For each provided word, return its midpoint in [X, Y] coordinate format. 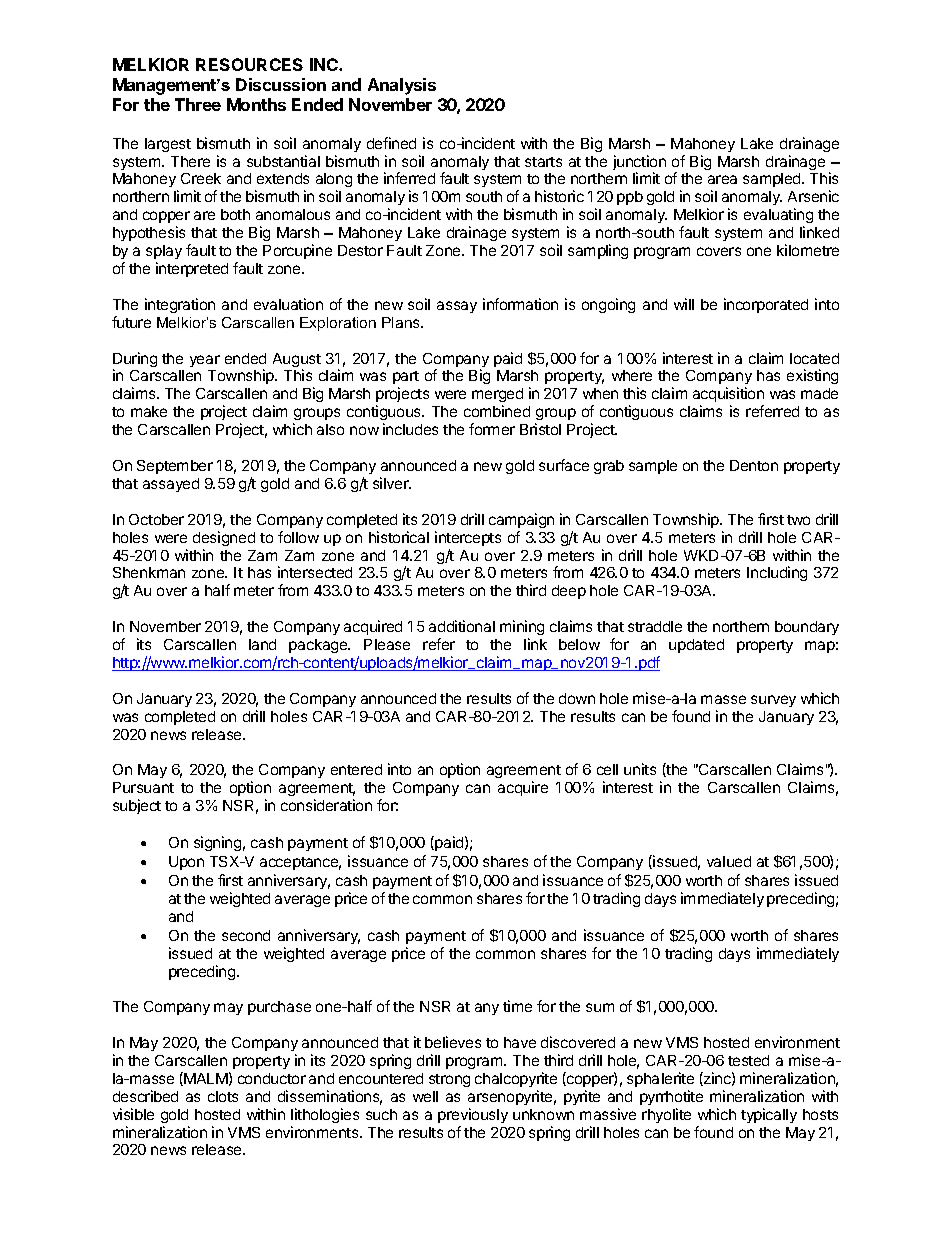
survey [773, 701]
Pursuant [143, 787]
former [492, 429]
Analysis [402, 86]
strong [449, 1080]
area [722, 179]
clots [223, 1096]
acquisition [728, 394]
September [175, 467]
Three [198, 104]
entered [356, 769]
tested [748, 1060]
